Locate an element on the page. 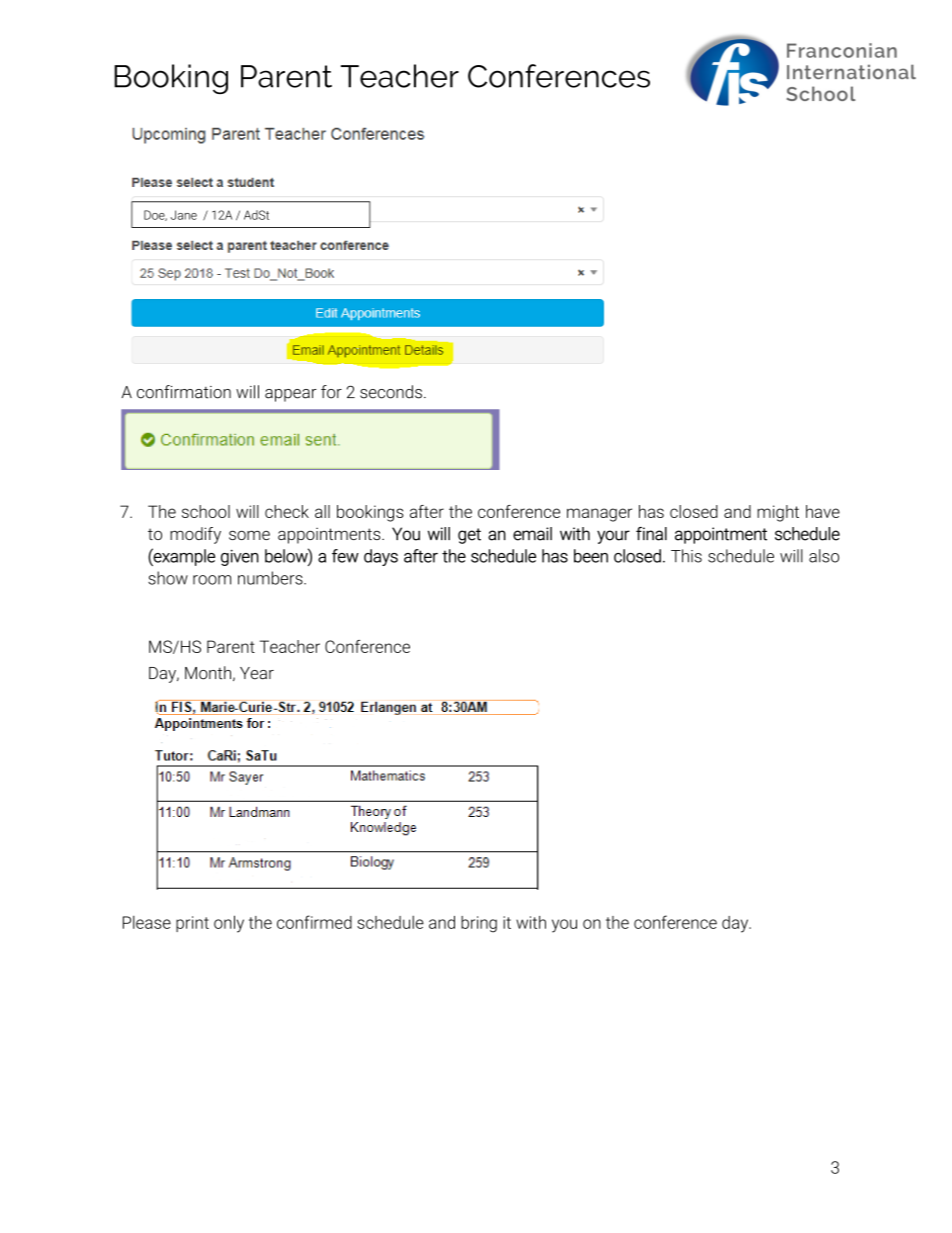  might is located at coordinates (778, 513).
